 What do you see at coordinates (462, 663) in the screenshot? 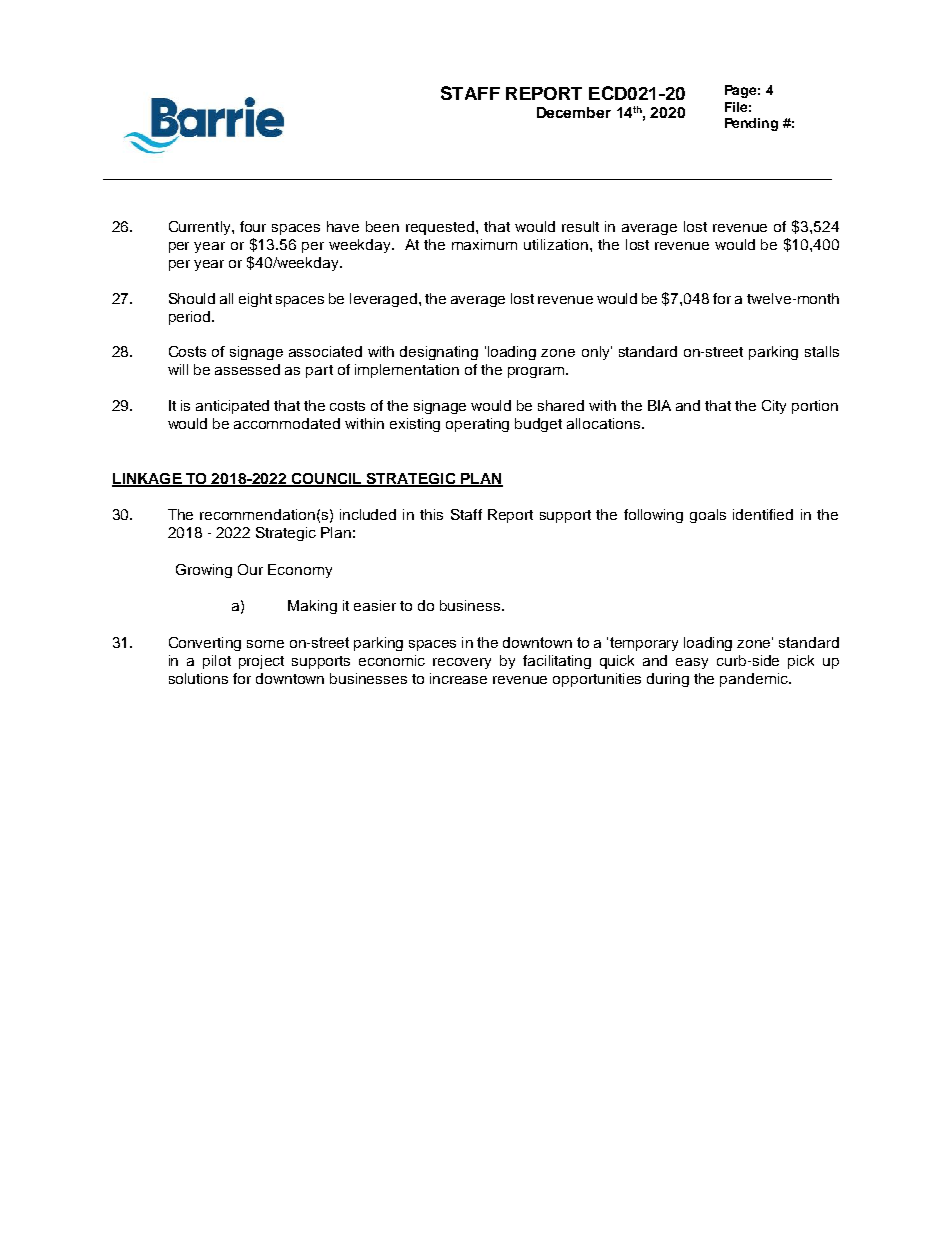
I see `recovery` at bounding box center [462, 663].
